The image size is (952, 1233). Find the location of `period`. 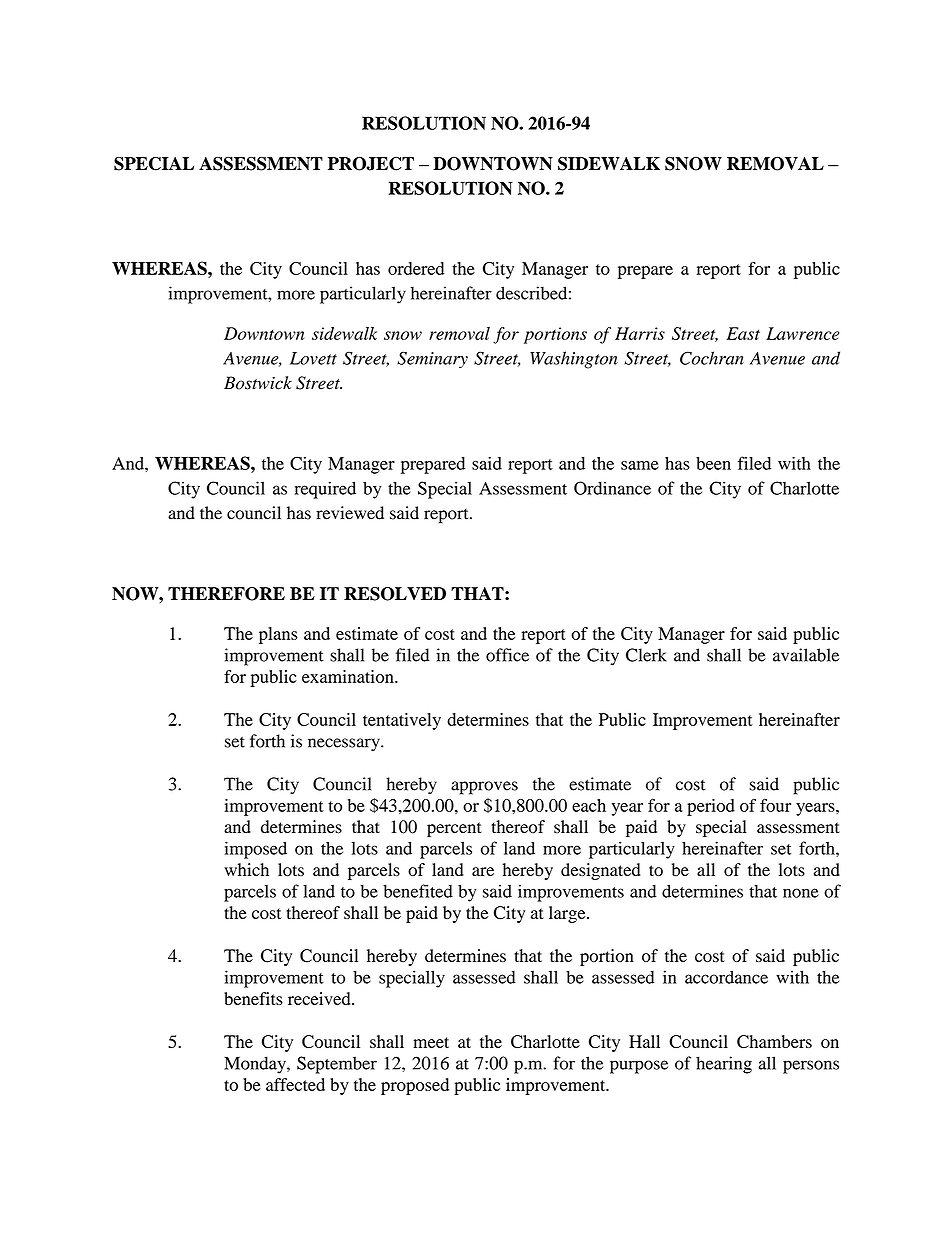

period is located at coordinates (711, 807).
